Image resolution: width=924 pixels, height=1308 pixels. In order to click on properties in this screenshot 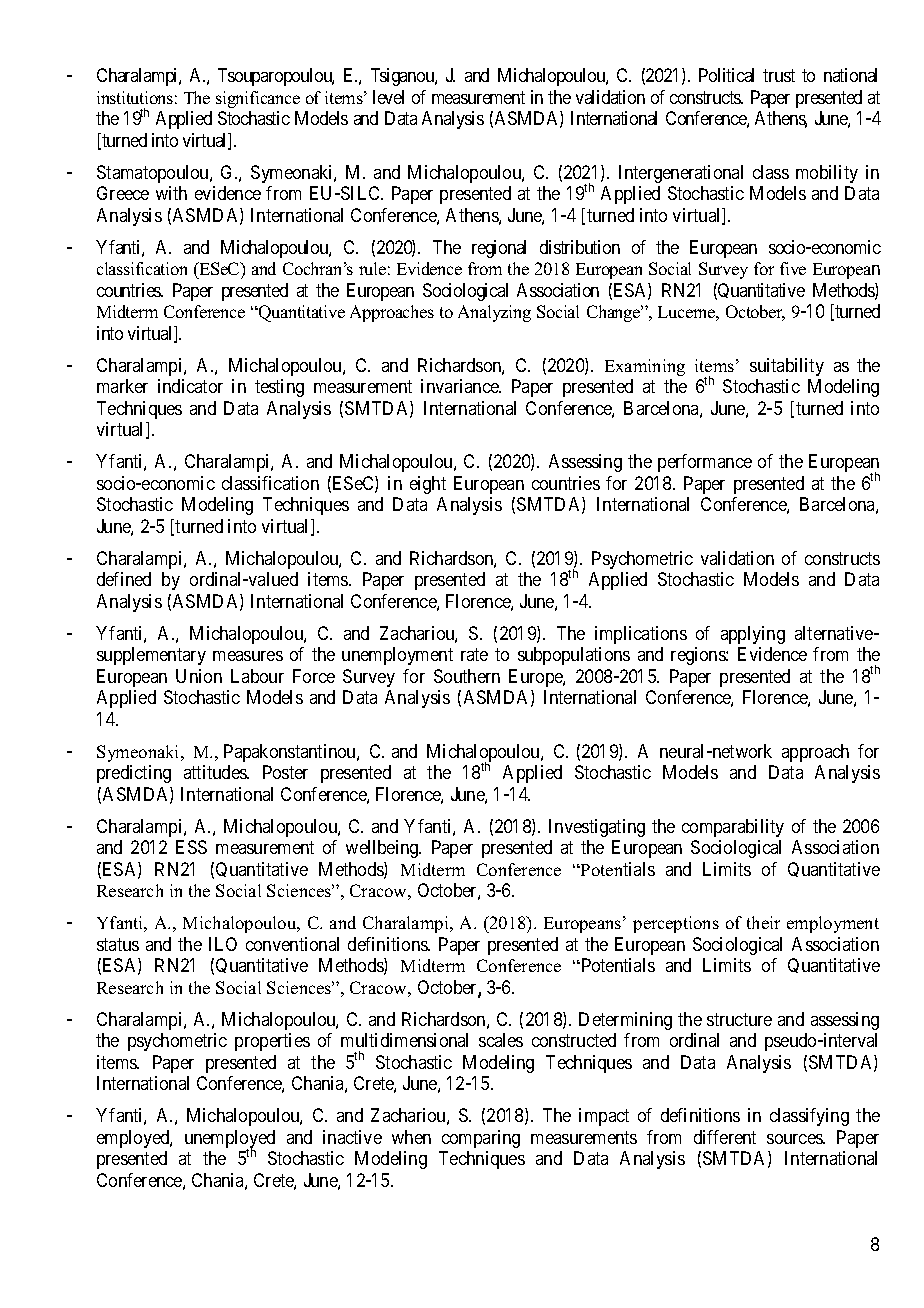, I will do `click(272, 1042)`.
